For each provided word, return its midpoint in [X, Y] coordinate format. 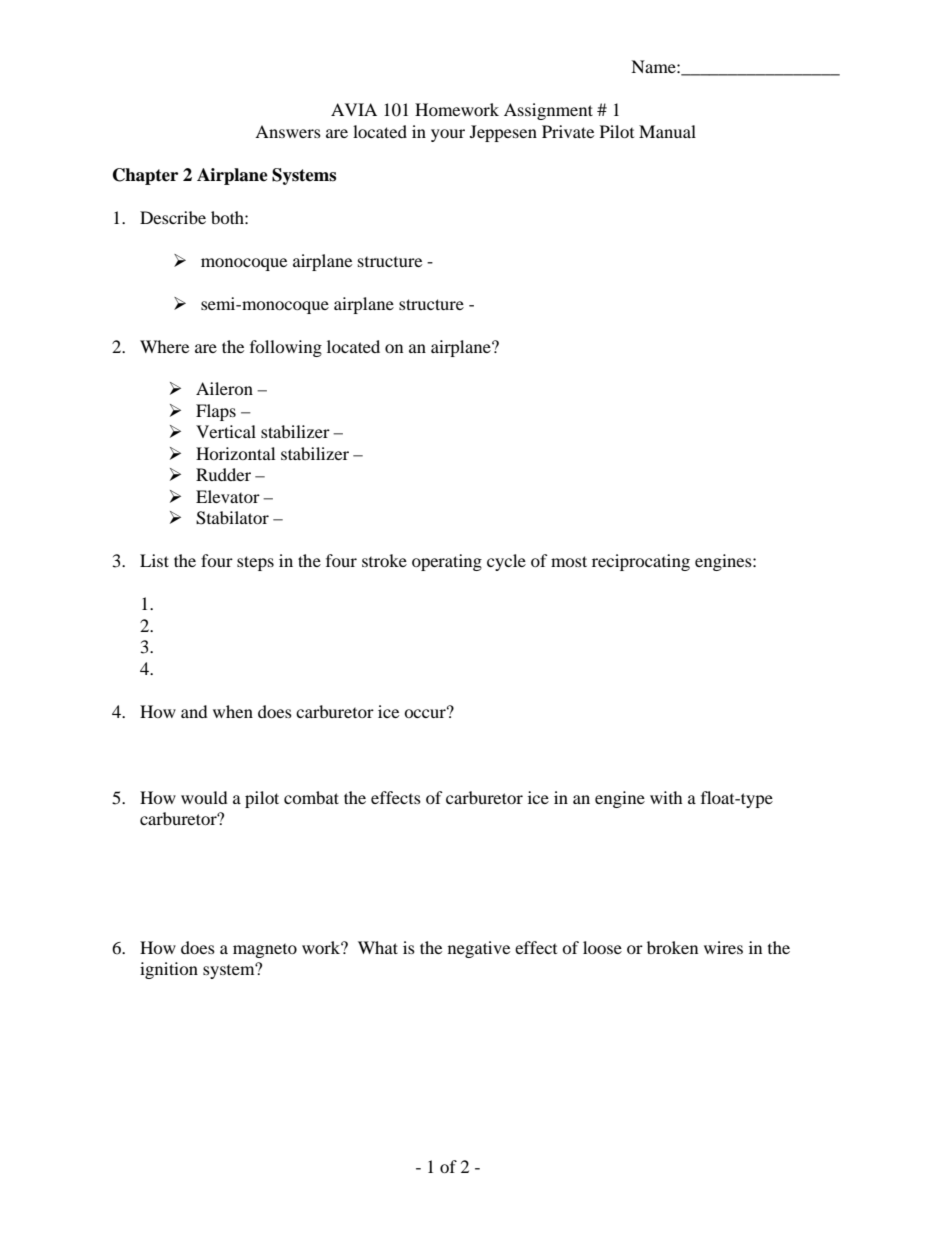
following [286, 348]
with [666, 797]
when [233, 711]
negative [479, 949]
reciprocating [641, 562]
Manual [667, 131]
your [448, 135]
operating [447, 562]
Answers [288, 131]
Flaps [216, 412]
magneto [265, 951]
